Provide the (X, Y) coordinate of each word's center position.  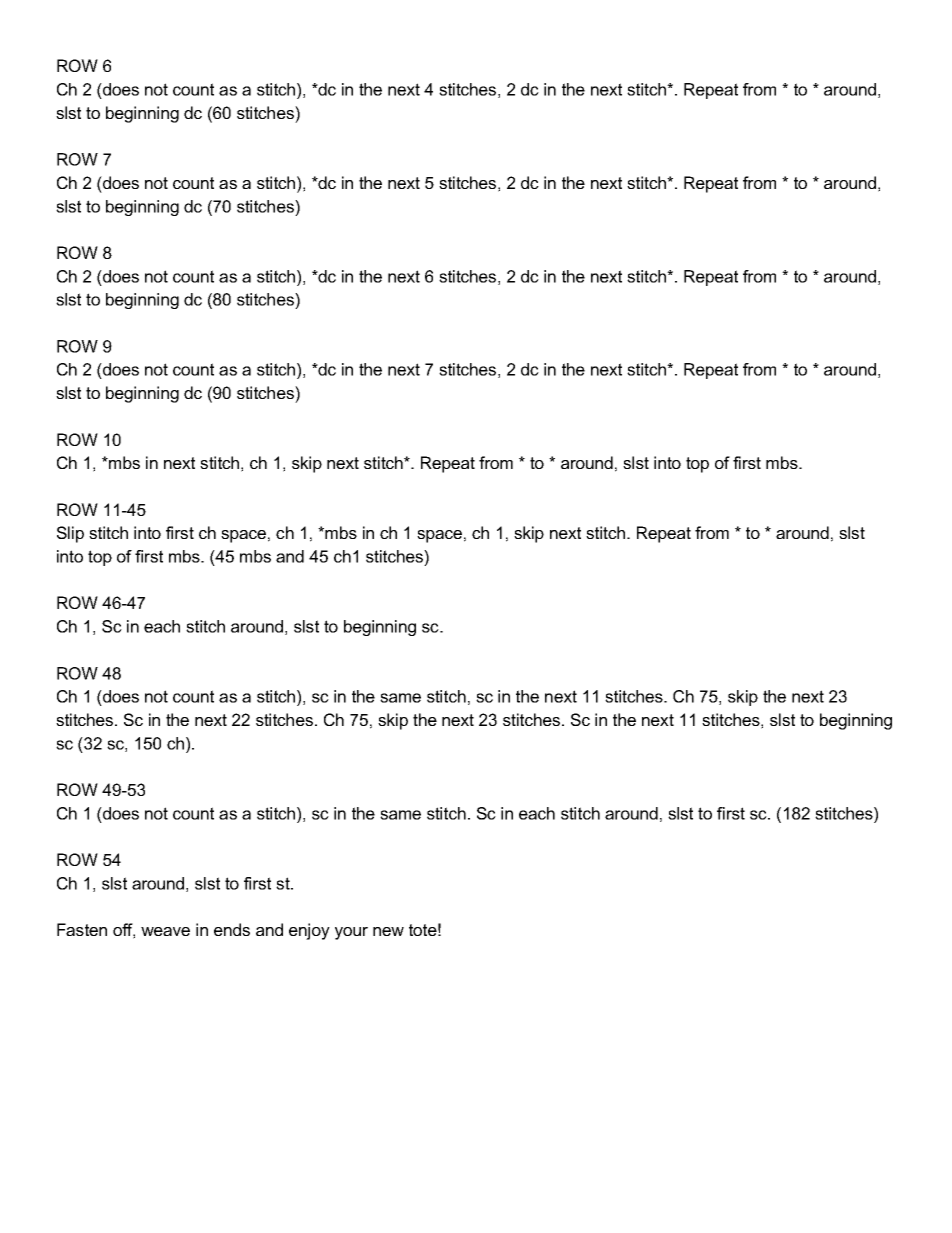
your (351, 933)
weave (165, 931)
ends (232, 929)
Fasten (82, 929)
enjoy (309, 931)
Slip (70, 534)
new (388, 931)
